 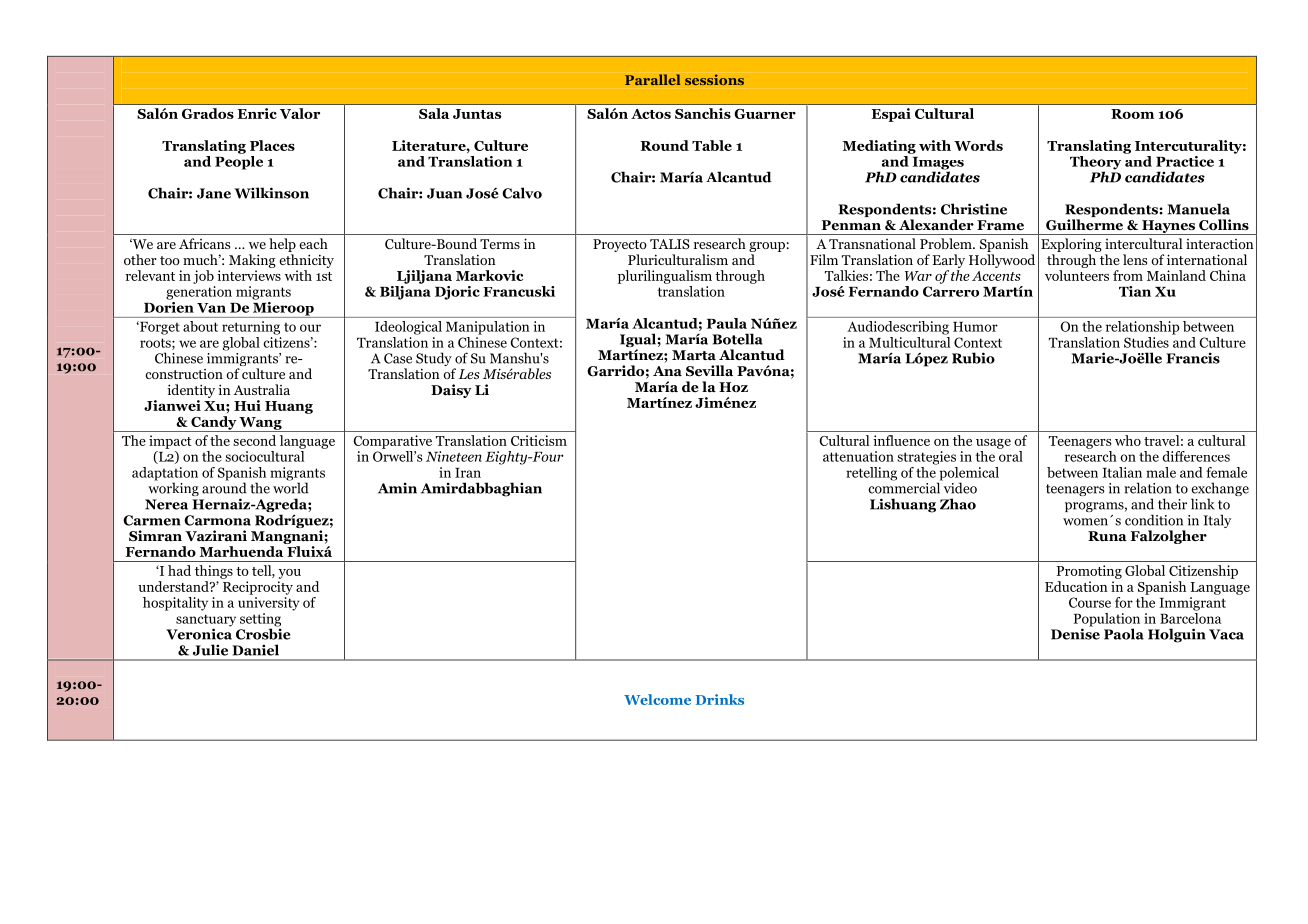 I want to click on interviews, so click(x=249, y=275).
